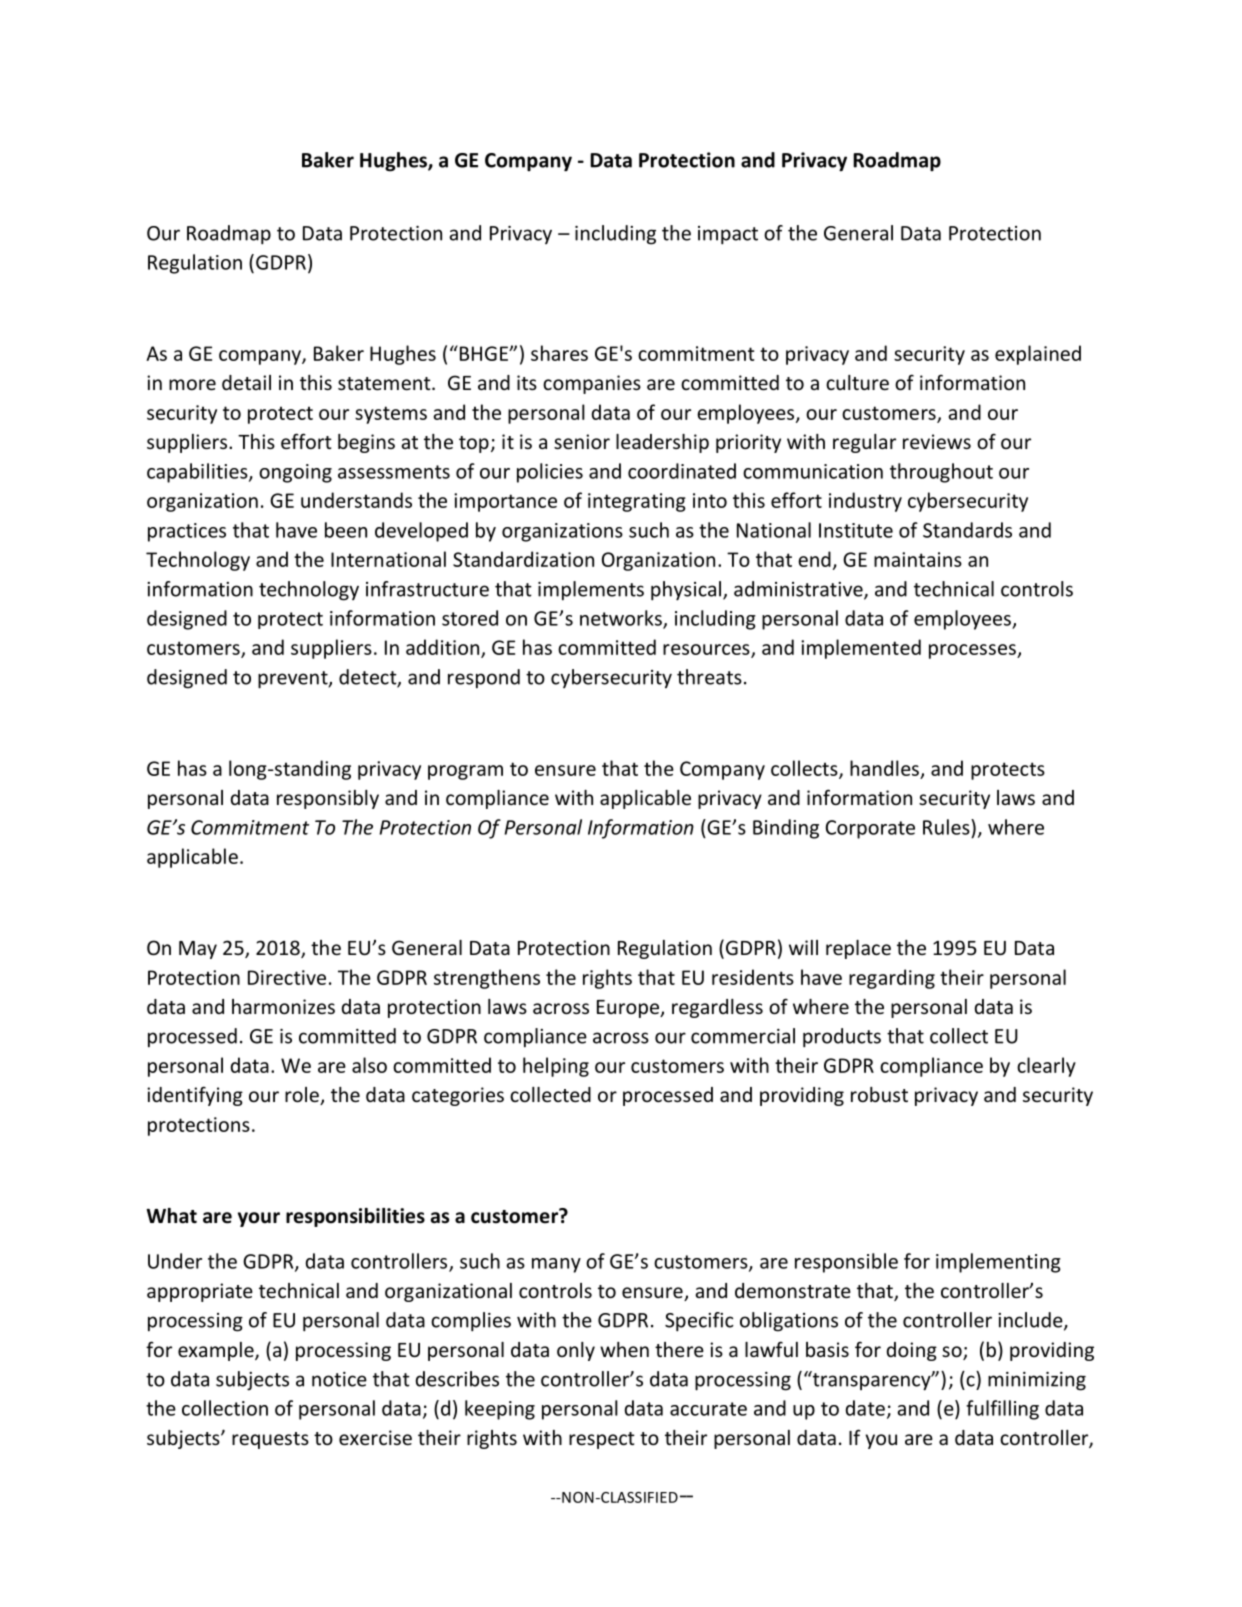 The height and width of the screenshot is (1607, 1242). What do you see at coordinates (328, 799) in the screenshot?
I see `responsibly` at bounding box center [328, 799].
